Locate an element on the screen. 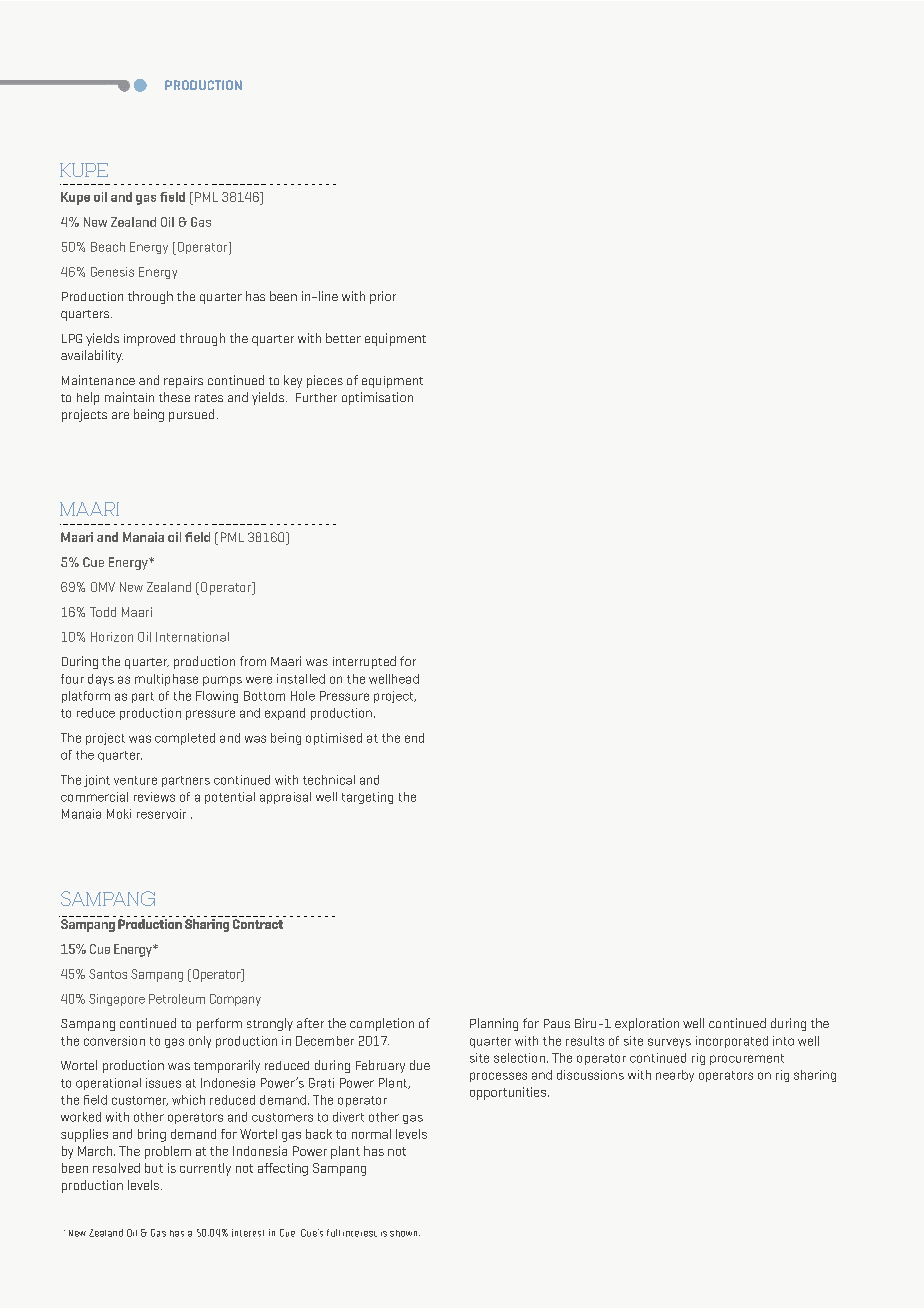 The image size is (924, 1308). prior is located at coordinates (383, 297).
